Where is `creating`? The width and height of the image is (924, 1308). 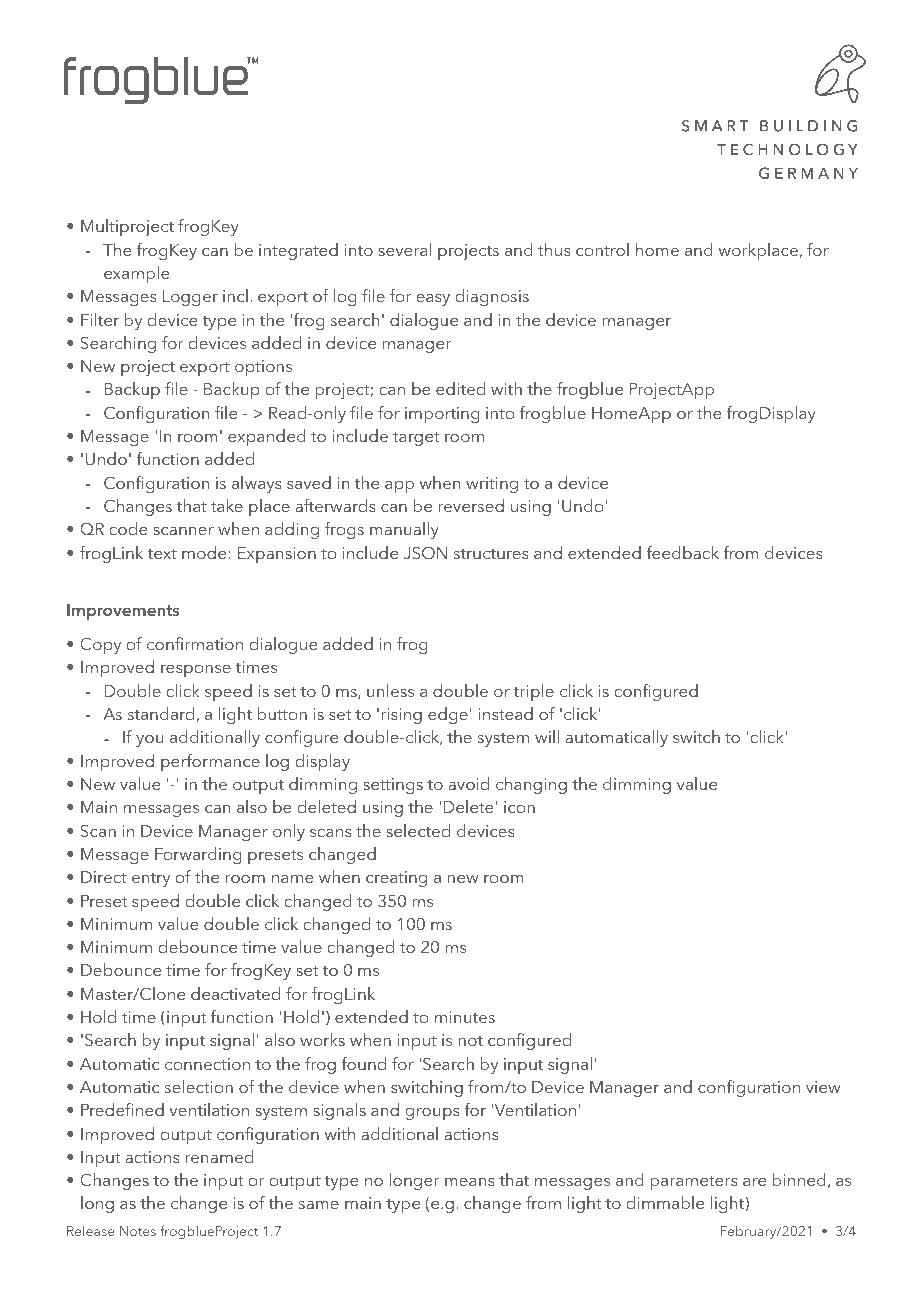
creating is located at coordinates (396, 879).
